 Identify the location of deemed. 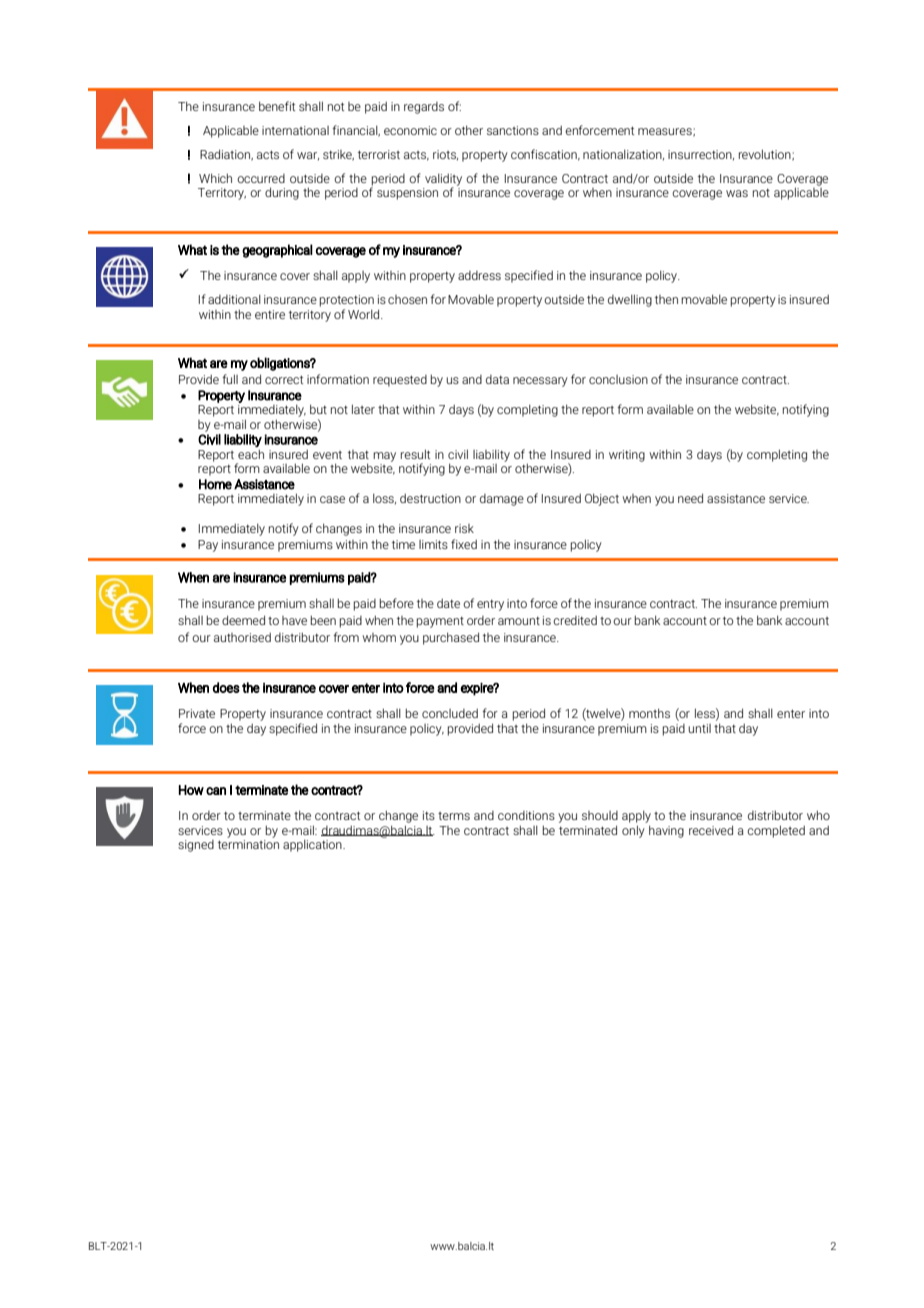
(243, 620).
